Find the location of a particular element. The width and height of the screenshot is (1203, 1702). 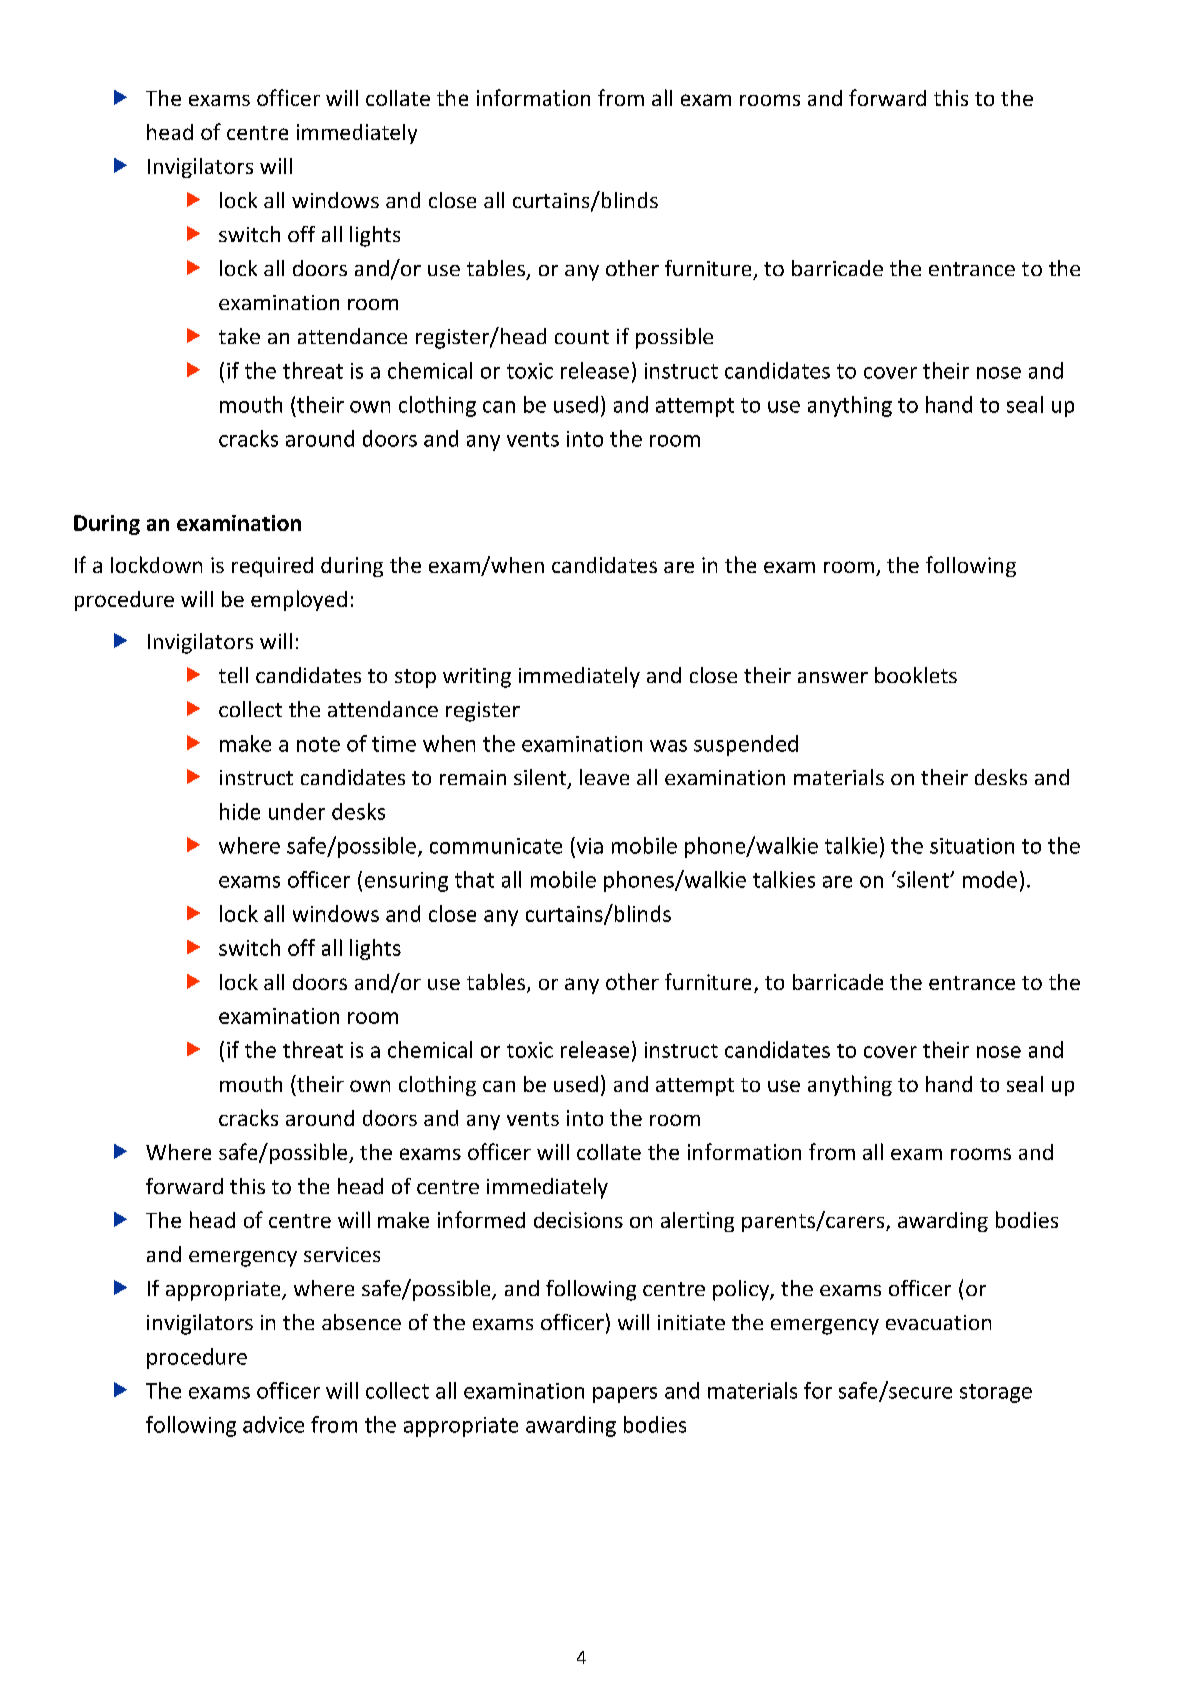

situation is located at coordinates (972, 846).
